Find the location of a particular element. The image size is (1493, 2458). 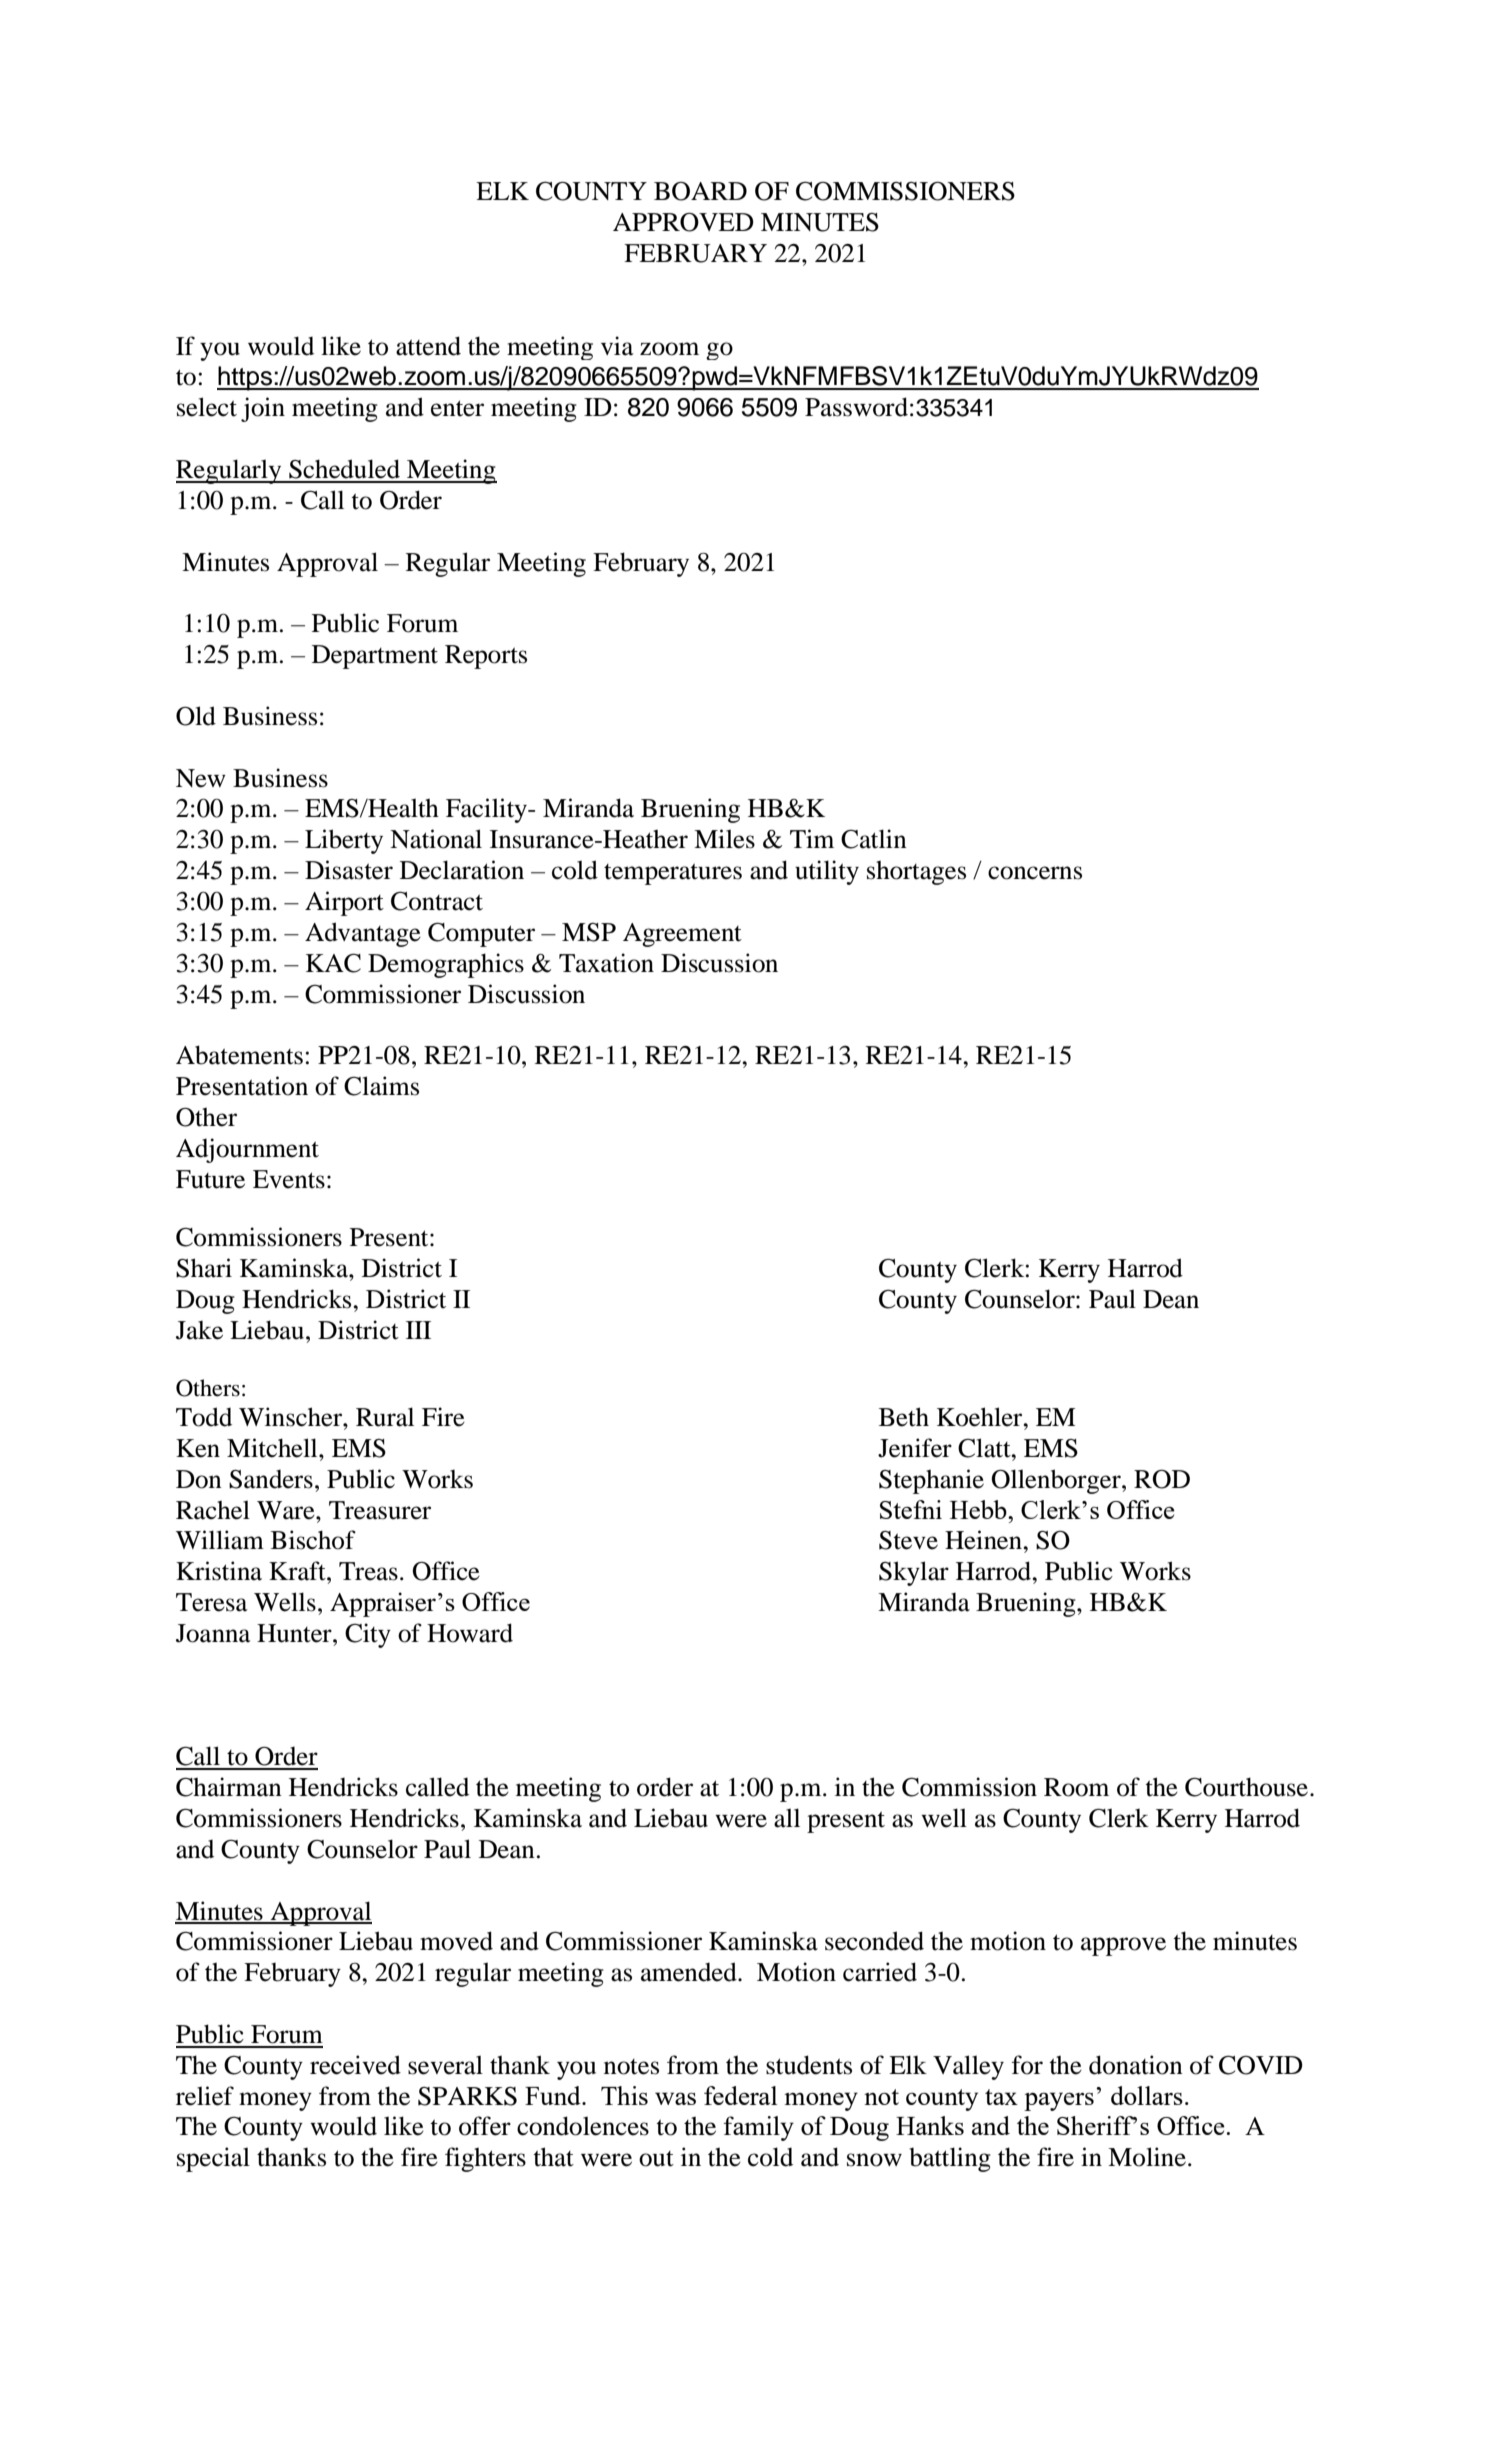

Agreement is located at coordinates (682, 935).
